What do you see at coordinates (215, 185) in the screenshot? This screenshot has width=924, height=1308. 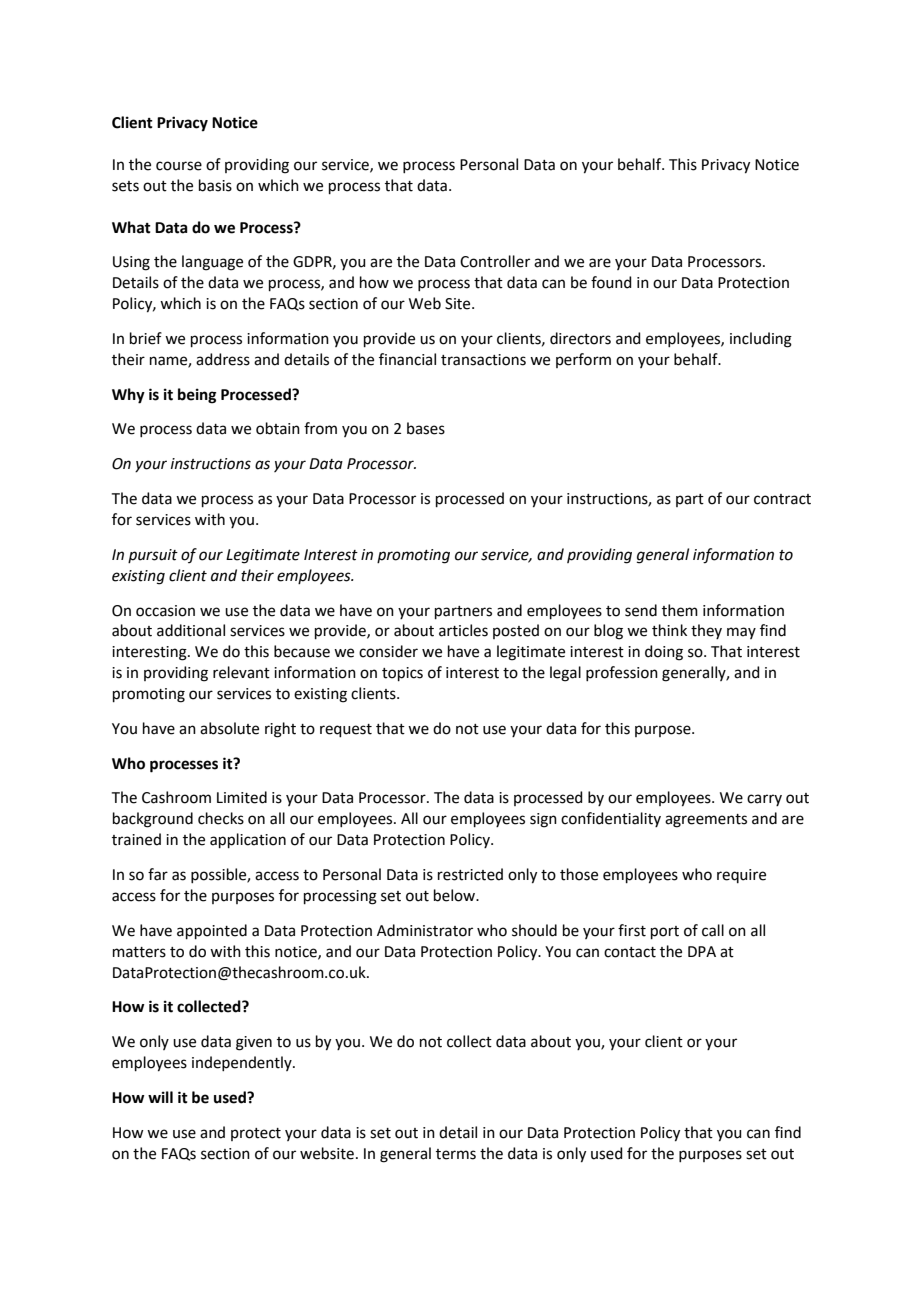 I see `basis` at bounding box center [215, 185].
